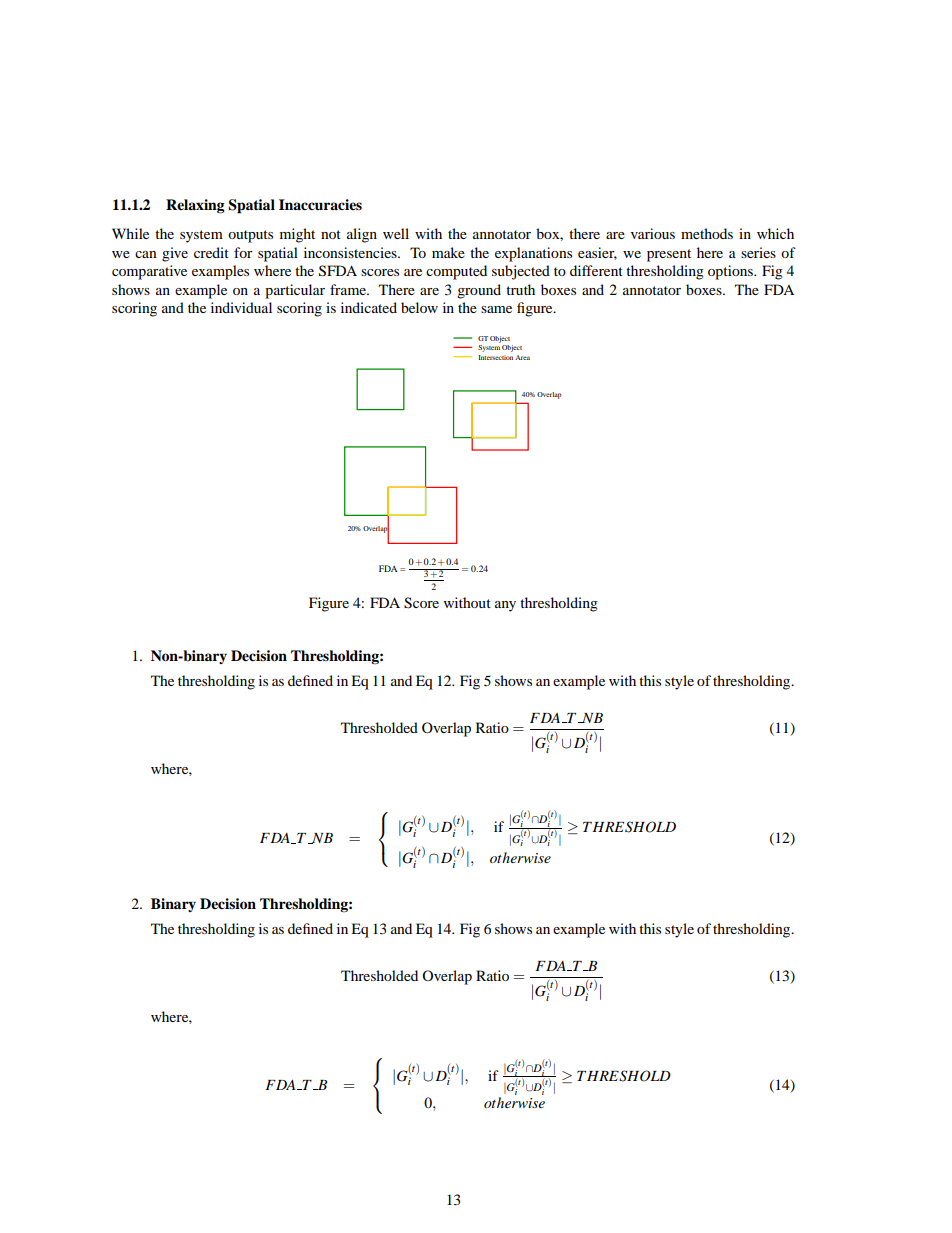 The height and width of the page is (1233, 952). I want to click on Relaxing, so click(195, 206).
